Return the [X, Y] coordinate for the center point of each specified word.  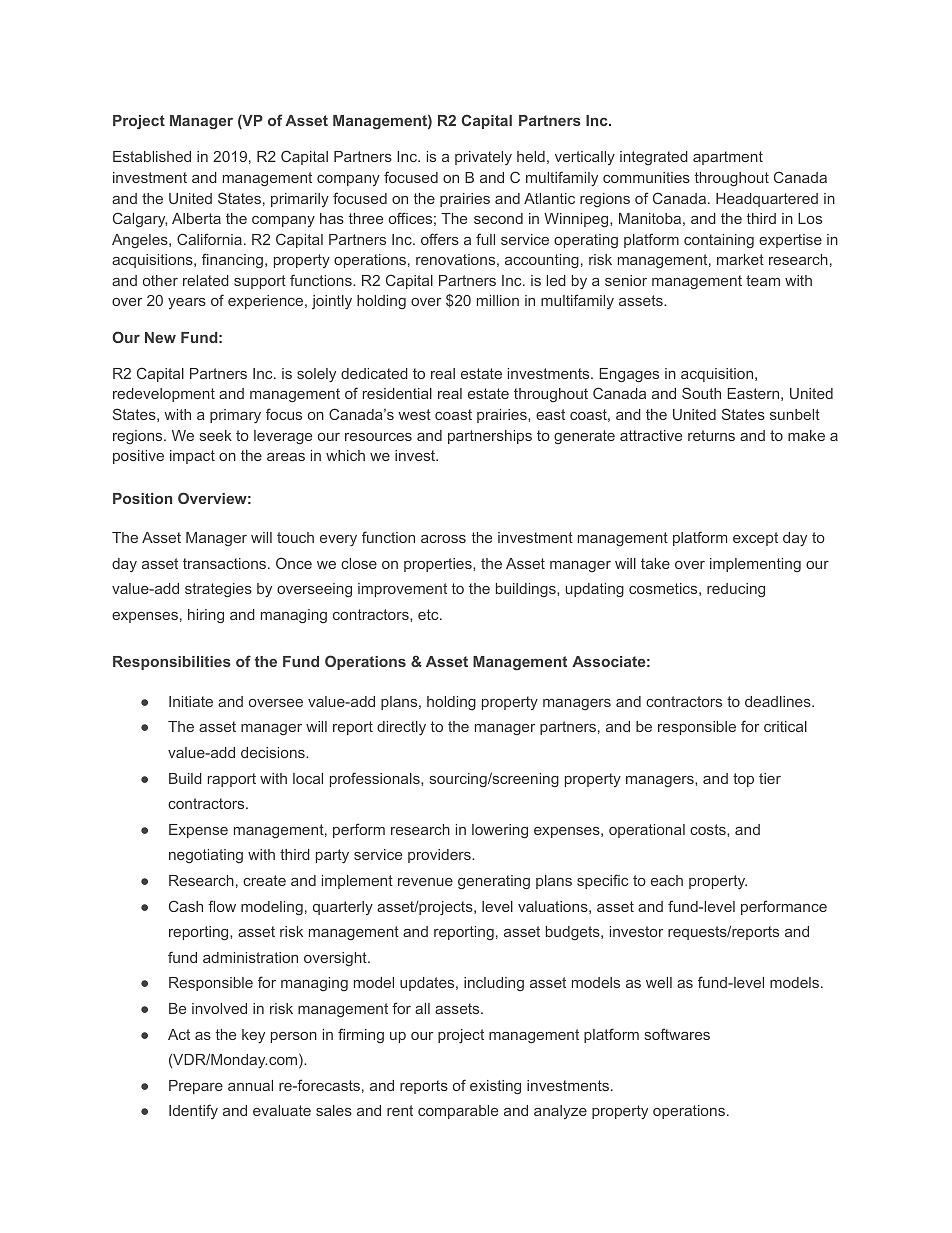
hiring [206, 616]
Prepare [196, 1087]
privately [483, 158]
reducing [736, 590]
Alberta [196, 218]
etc [429, 614]
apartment [728, 158]
